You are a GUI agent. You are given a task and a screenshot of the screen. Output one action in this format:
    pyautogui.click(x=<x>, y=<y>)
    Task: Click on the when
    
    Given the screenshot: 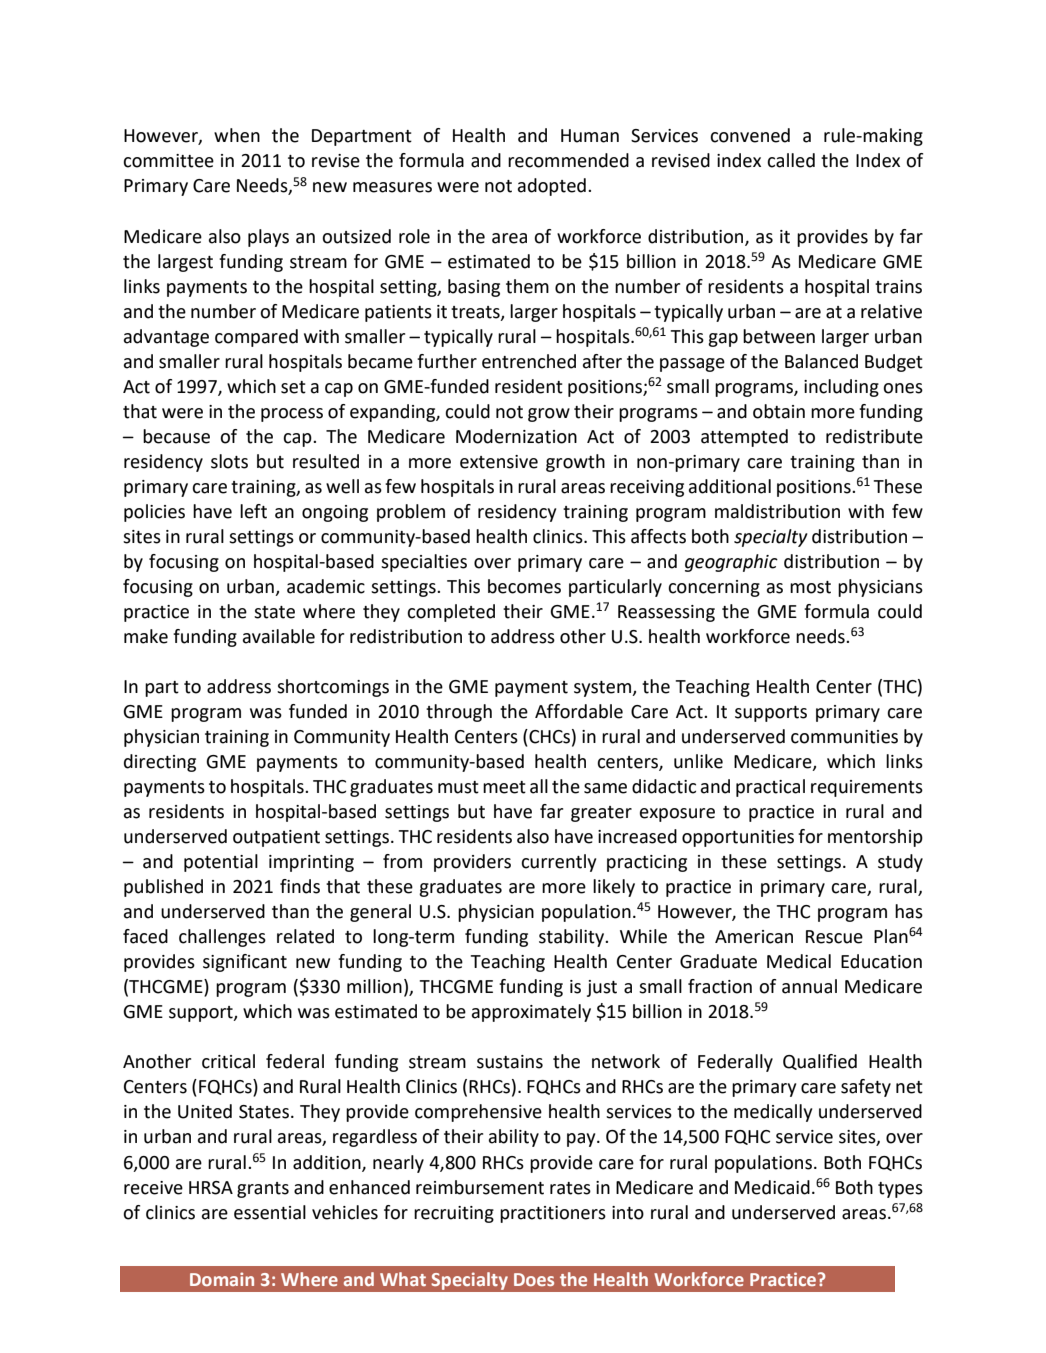 What is the action you would take?
    pyautogui.click(x=237, y=135)
